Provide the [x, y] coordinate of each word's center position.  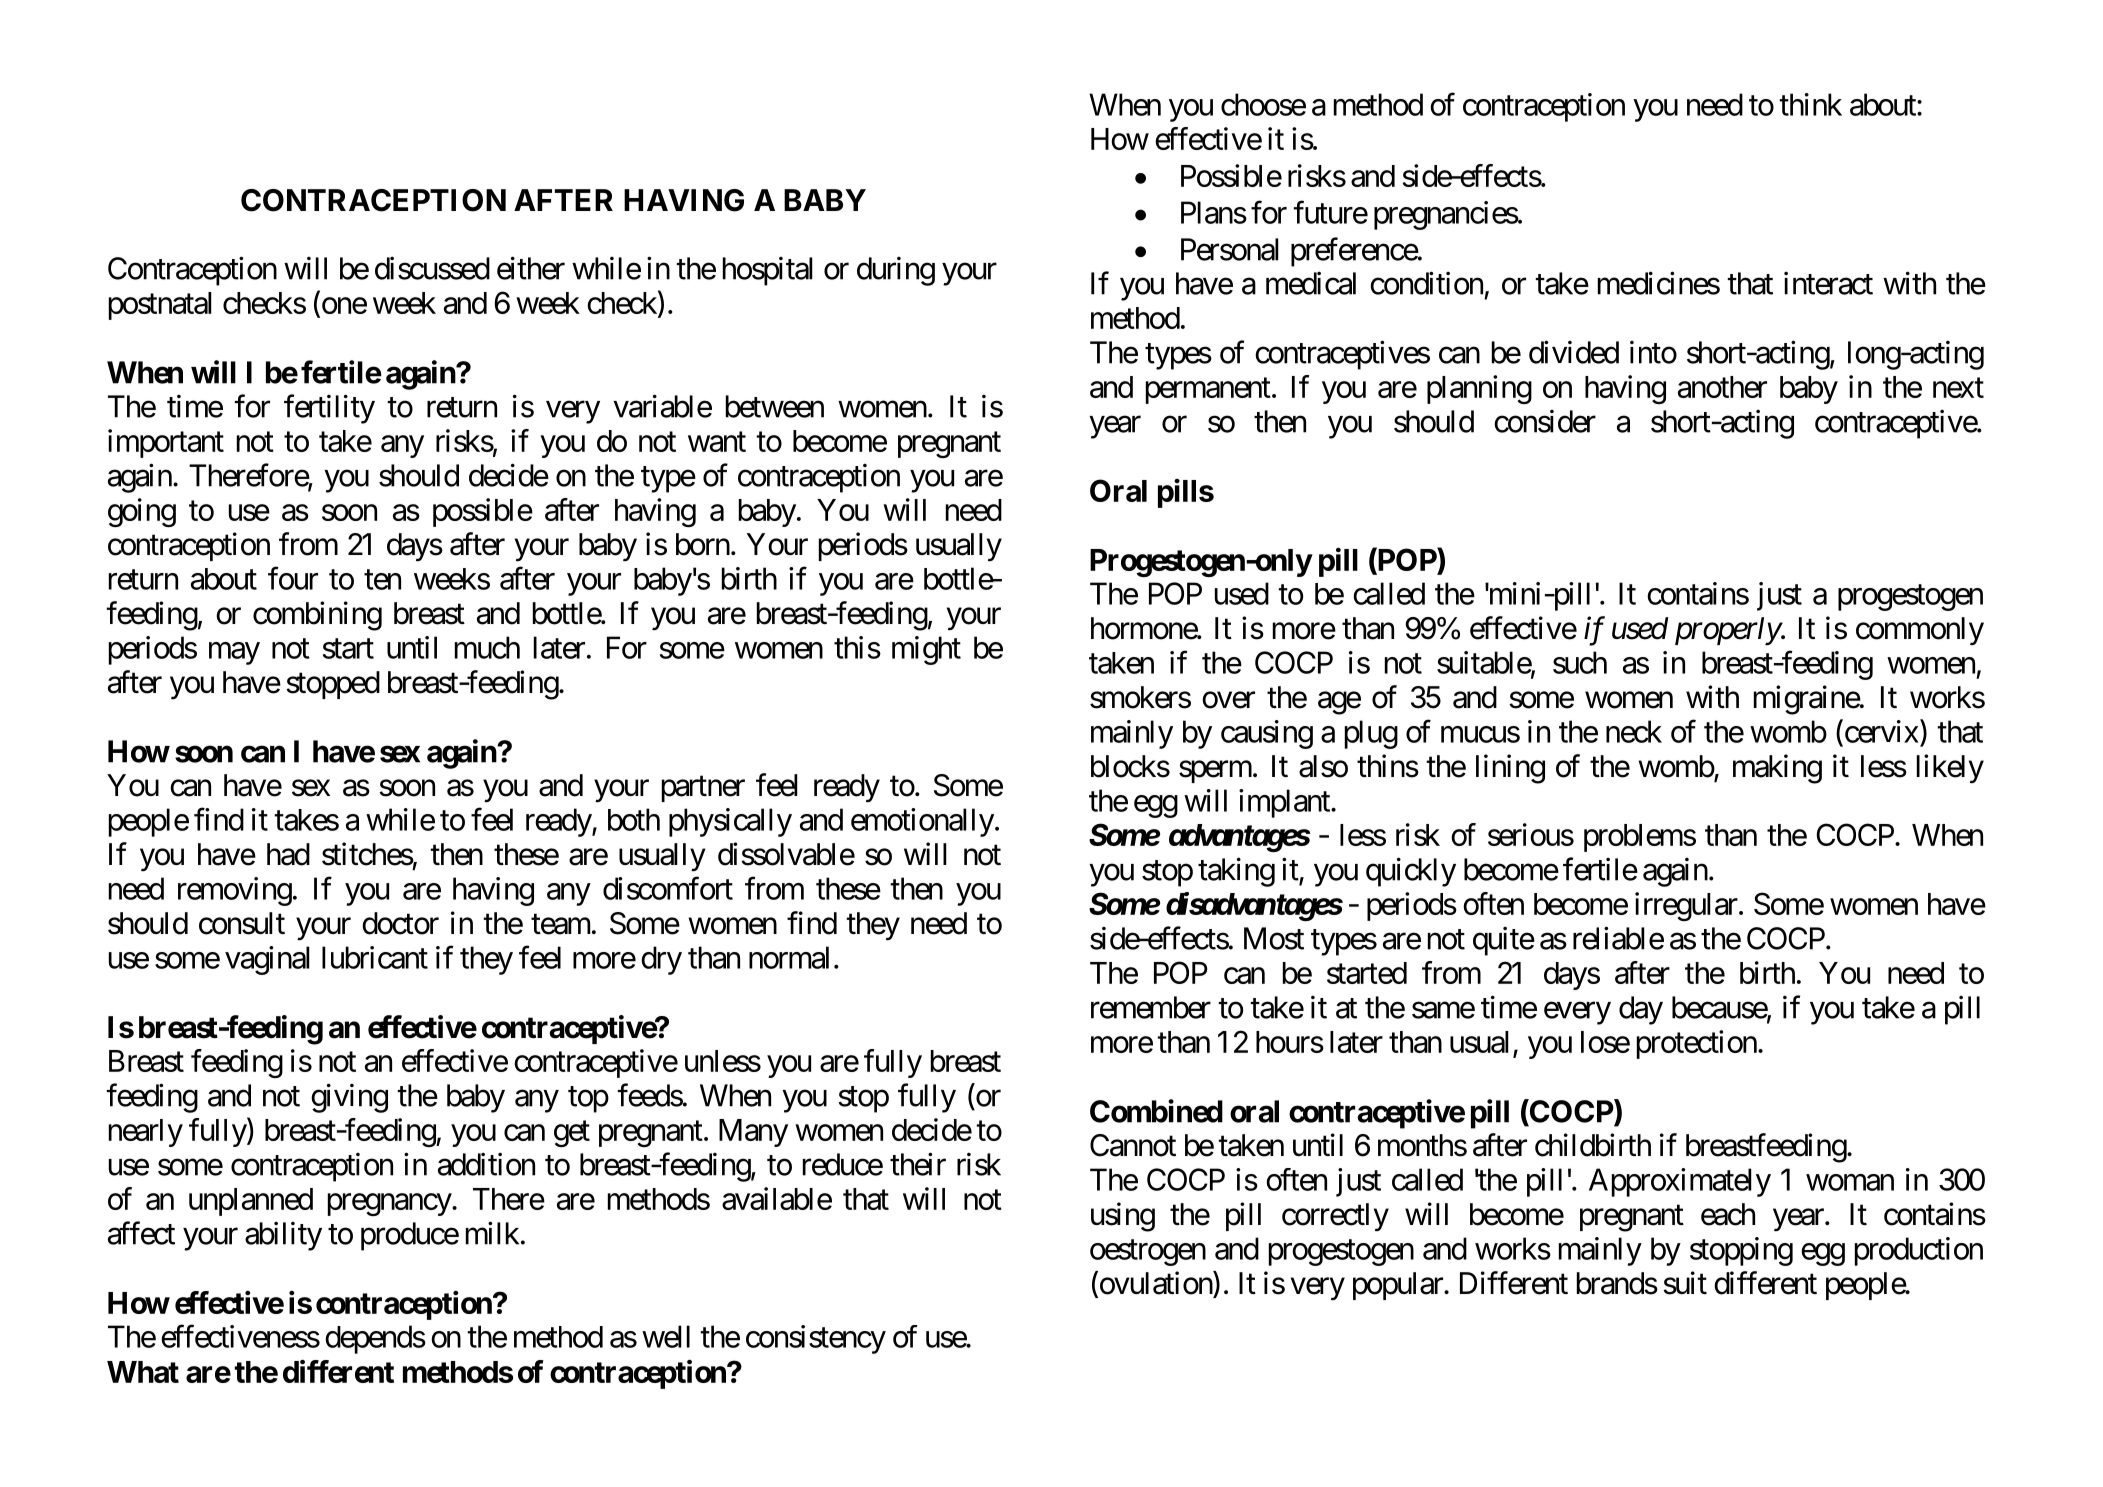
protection [1697, 1044]
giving [349, 1098]
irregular [1686, 906]
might [926, 650]
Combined [1156, 1111]
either [531, 268]
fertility [329, 409]
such [1580, 662]
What [143, 1372]
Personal [1230, 249]
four [293, 578]
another [1722, 387]
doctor [400, 923]
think [1810, 104]
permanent [1208, 391]
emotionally [922, 822]
